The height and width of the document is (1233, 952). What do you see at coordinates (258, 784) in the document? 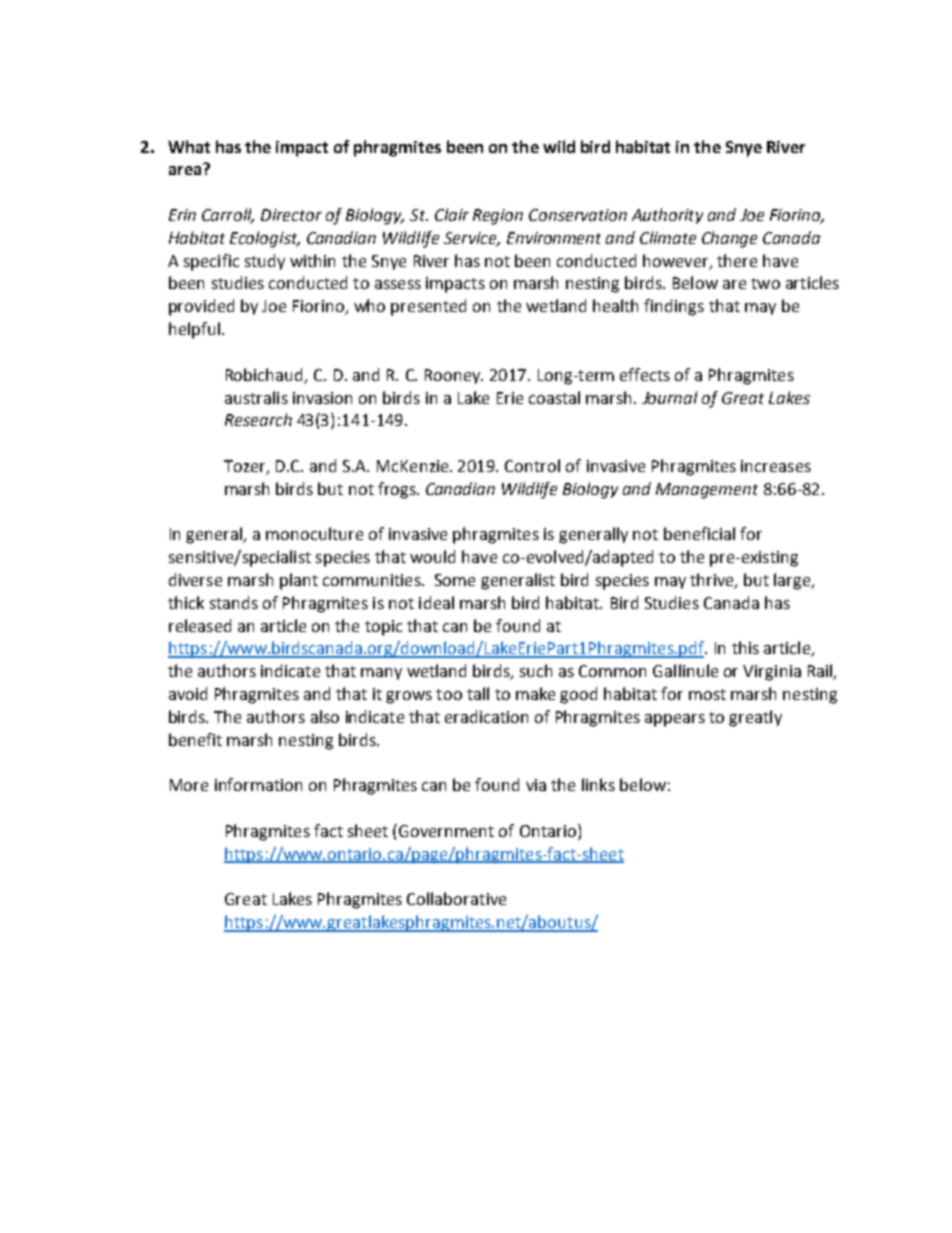
I see `information` at bounding box center [258, 784].
